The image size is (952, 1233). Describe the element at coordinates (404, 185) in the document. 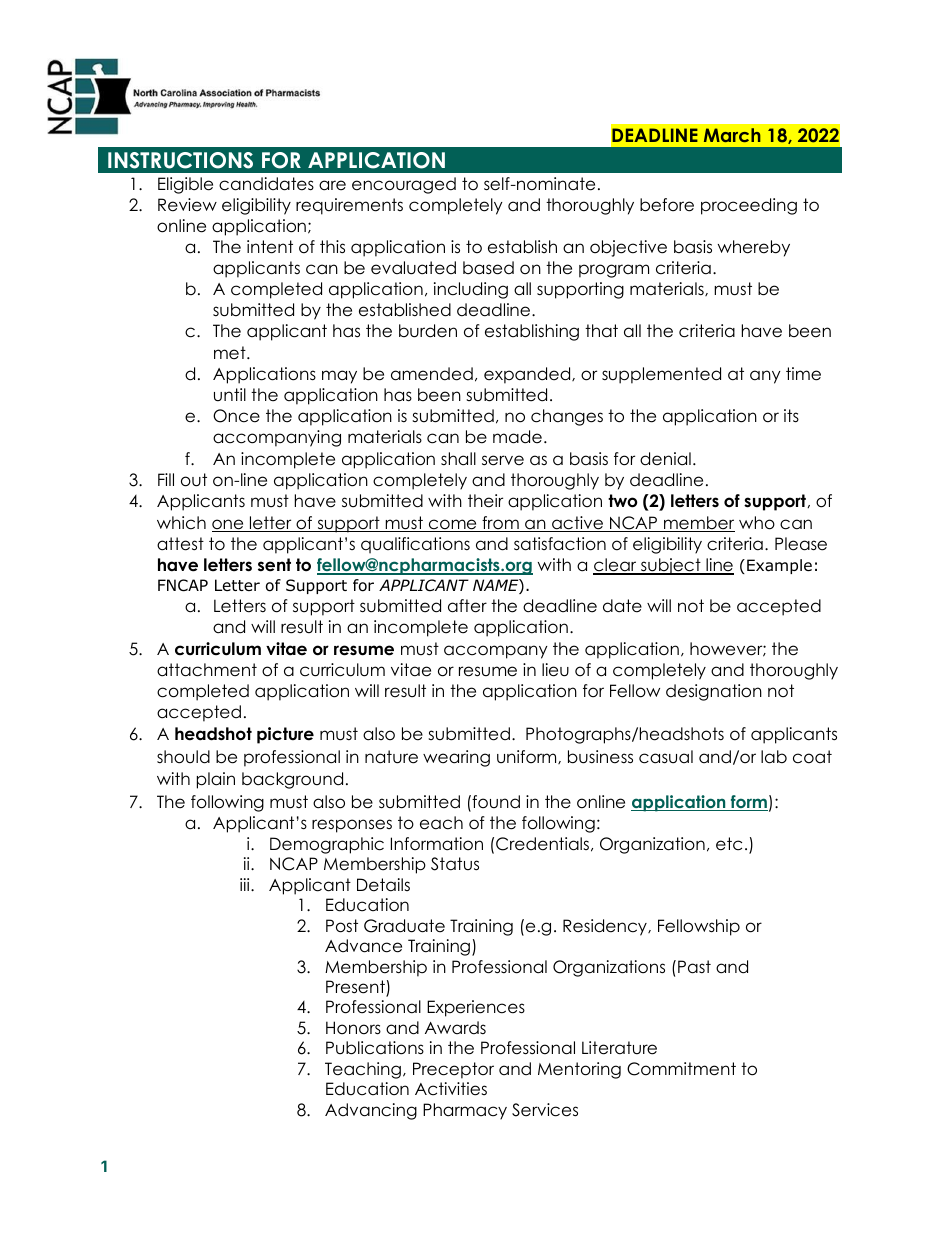

I see `encouraged` at that location.
